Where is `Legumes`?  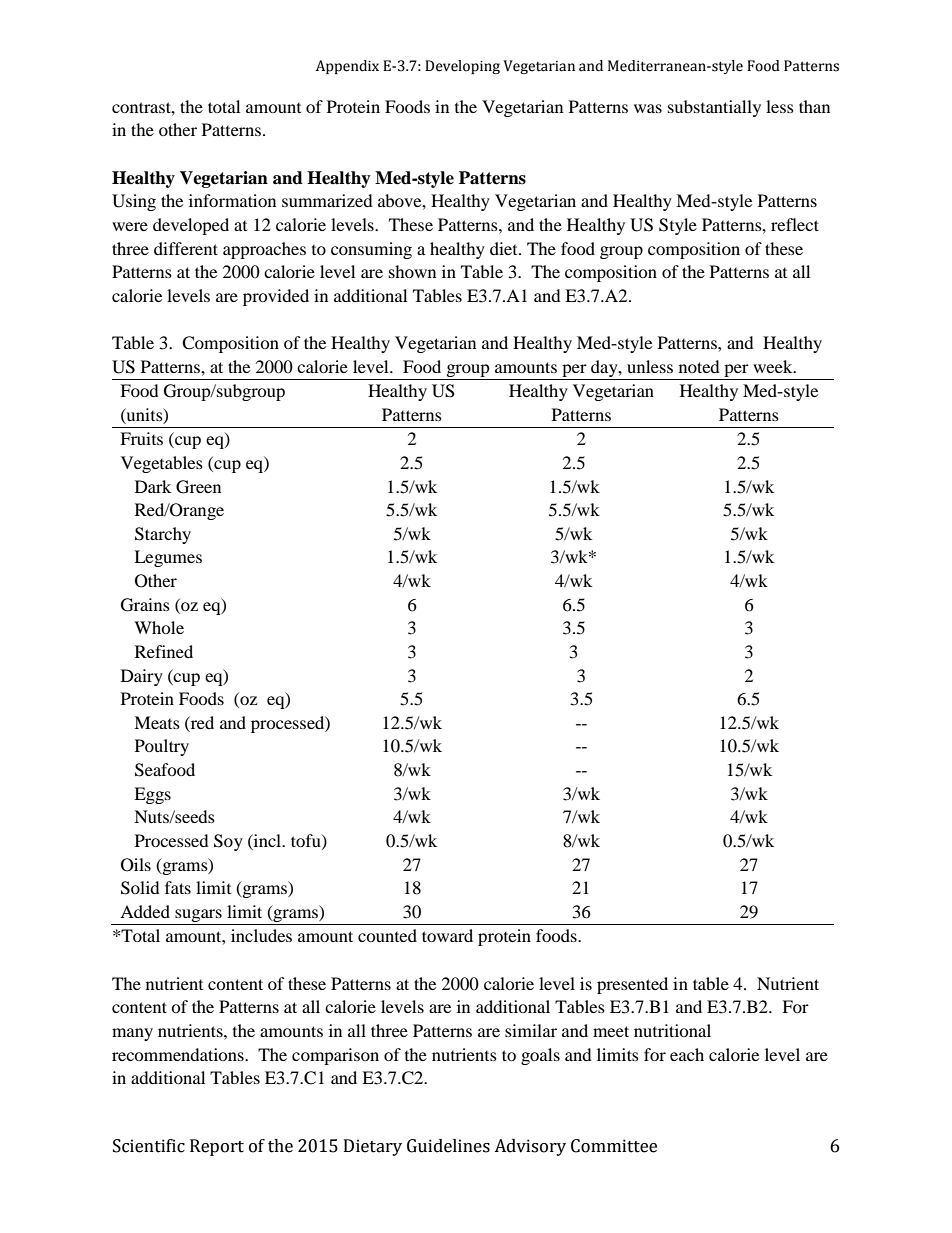 Legumes is located at coordinates (168, 558).
